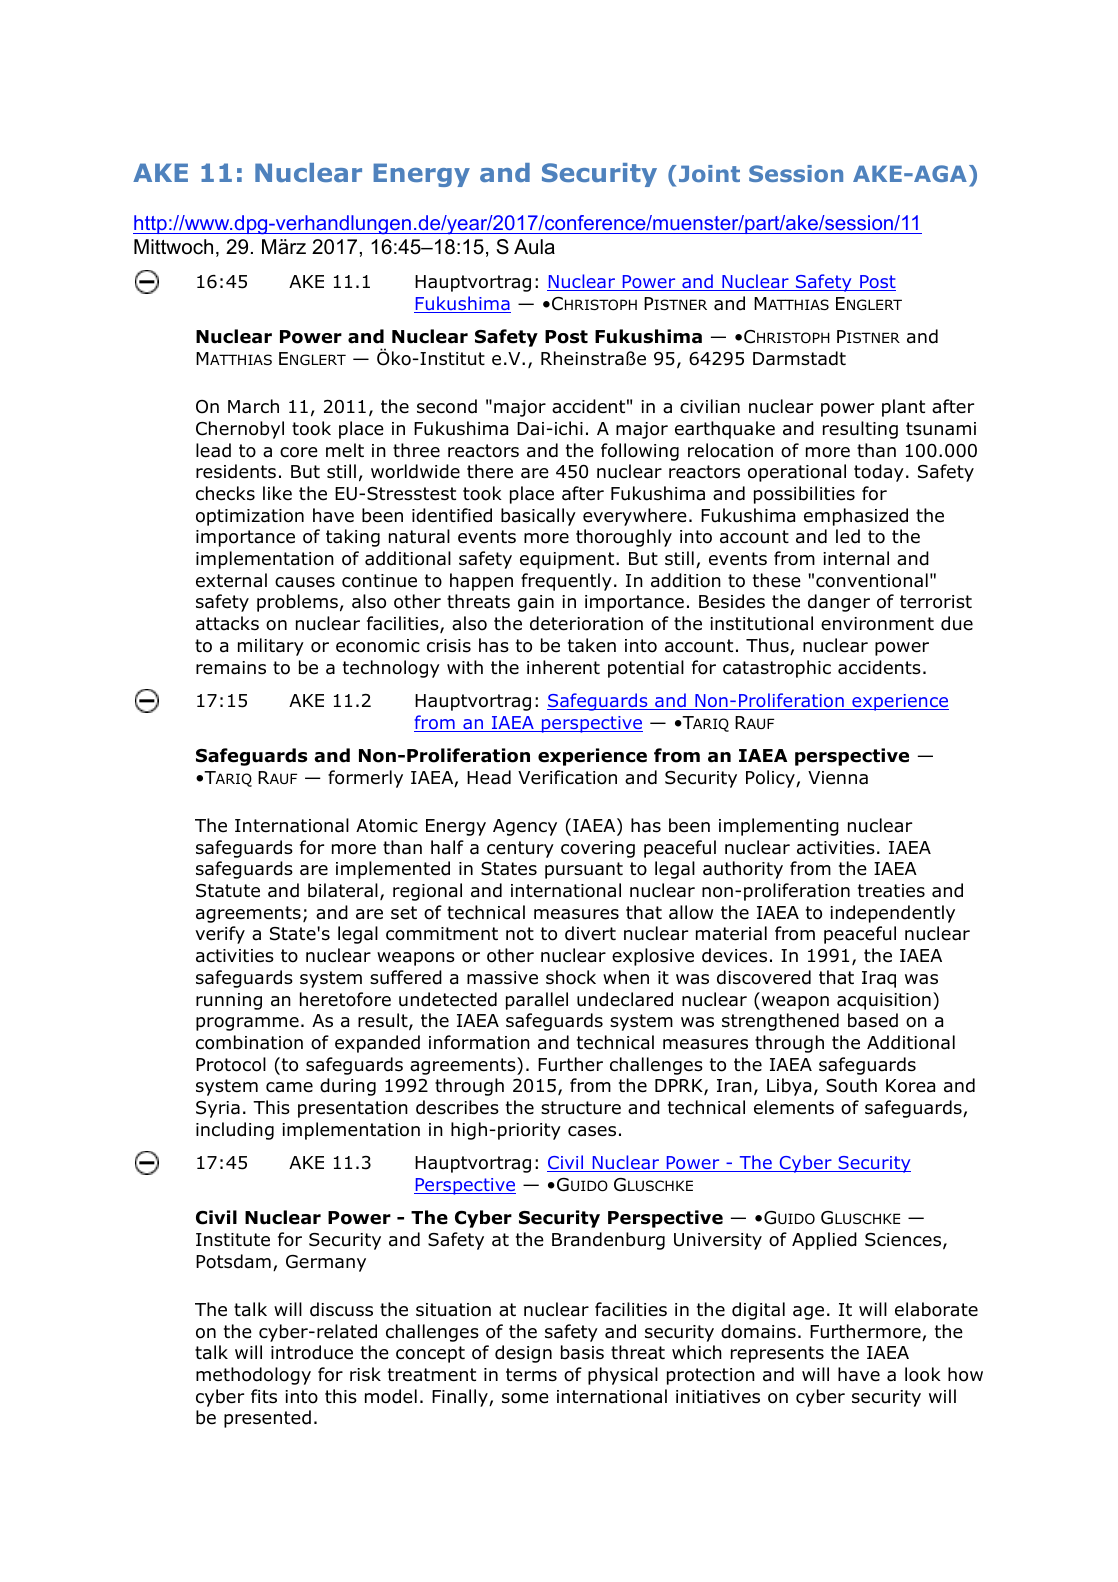 The height and width of the page is (1582, 1118). I want to click on Joint, so click(709, 173).
